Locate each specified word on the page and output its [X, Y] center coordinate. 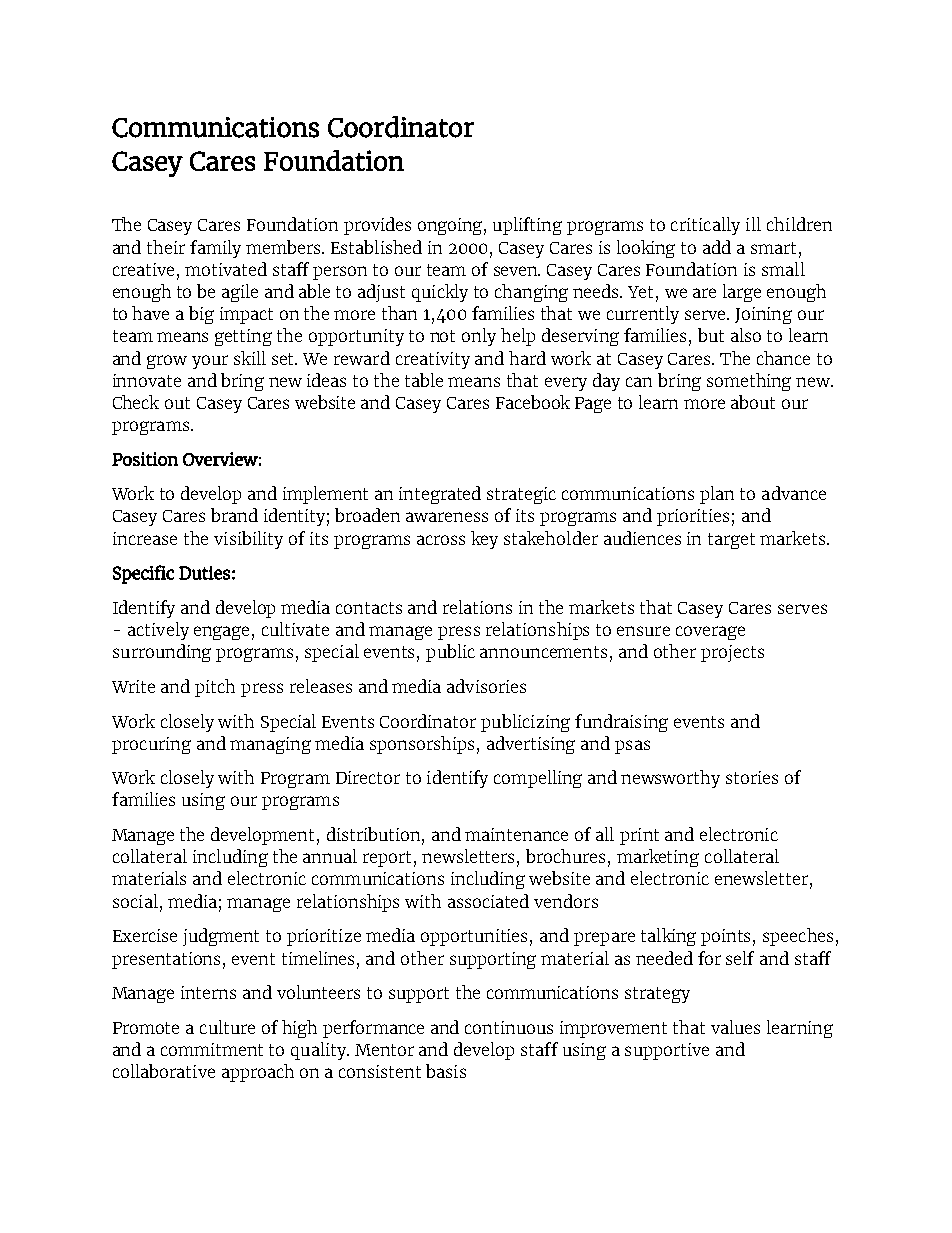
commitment [212, 1049]
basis [446, 1071]
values [735, 1027]
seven [517, 271]
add [717, 247]
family [215, 249]
